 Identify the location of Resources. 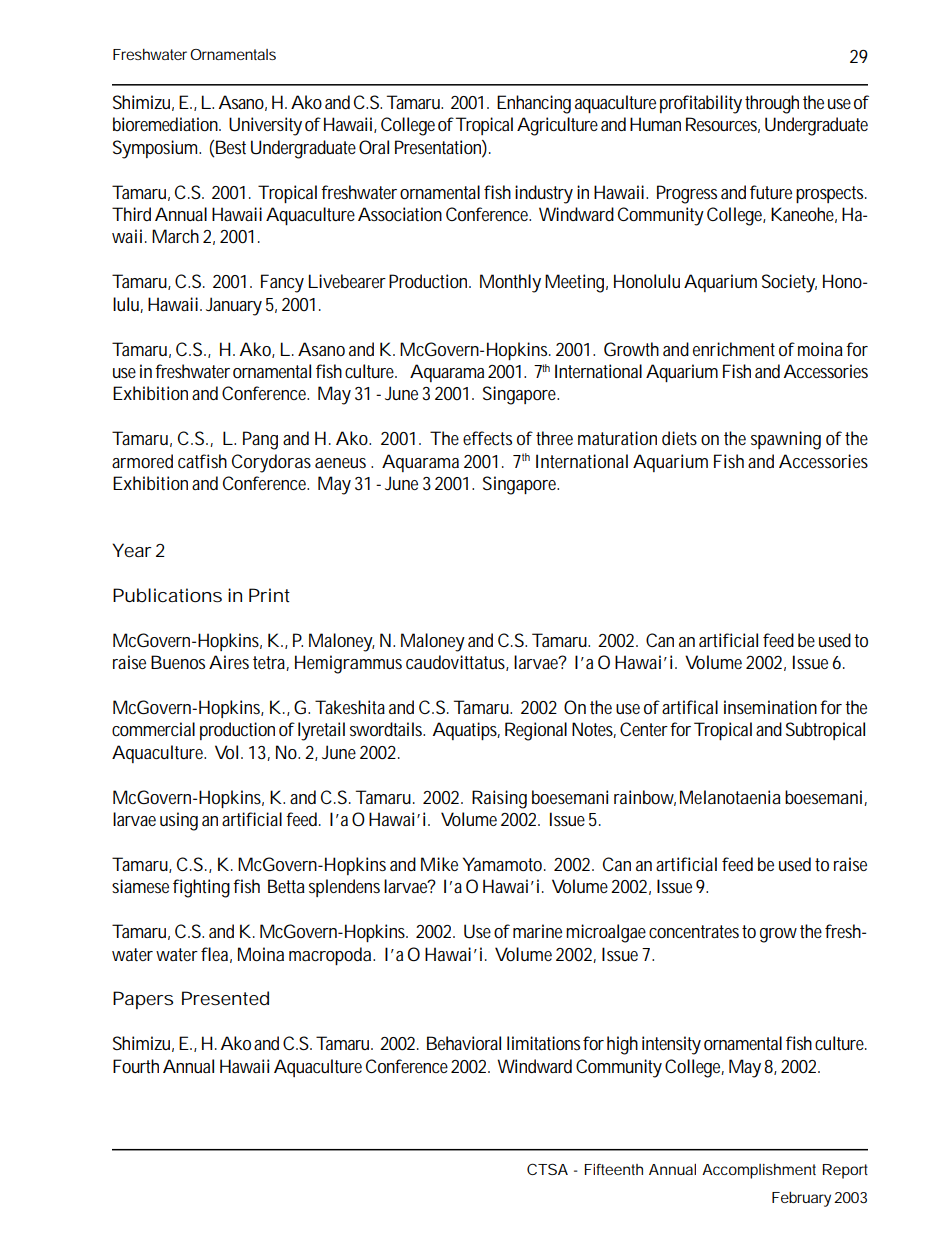
(723, 125).
